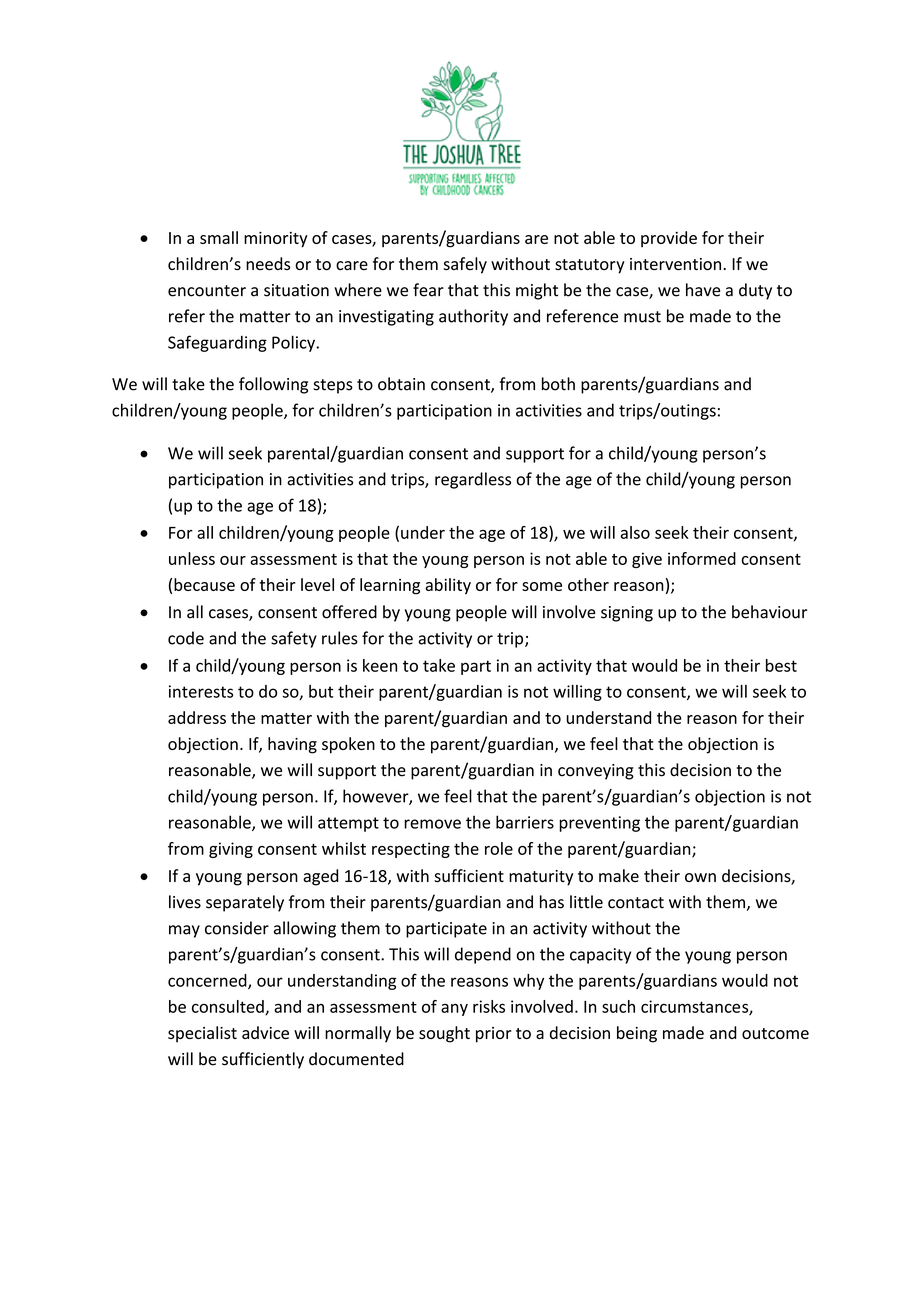  Describe the element at coordinates (596, 772) in the screenshot. I see `conveying` at that location.
